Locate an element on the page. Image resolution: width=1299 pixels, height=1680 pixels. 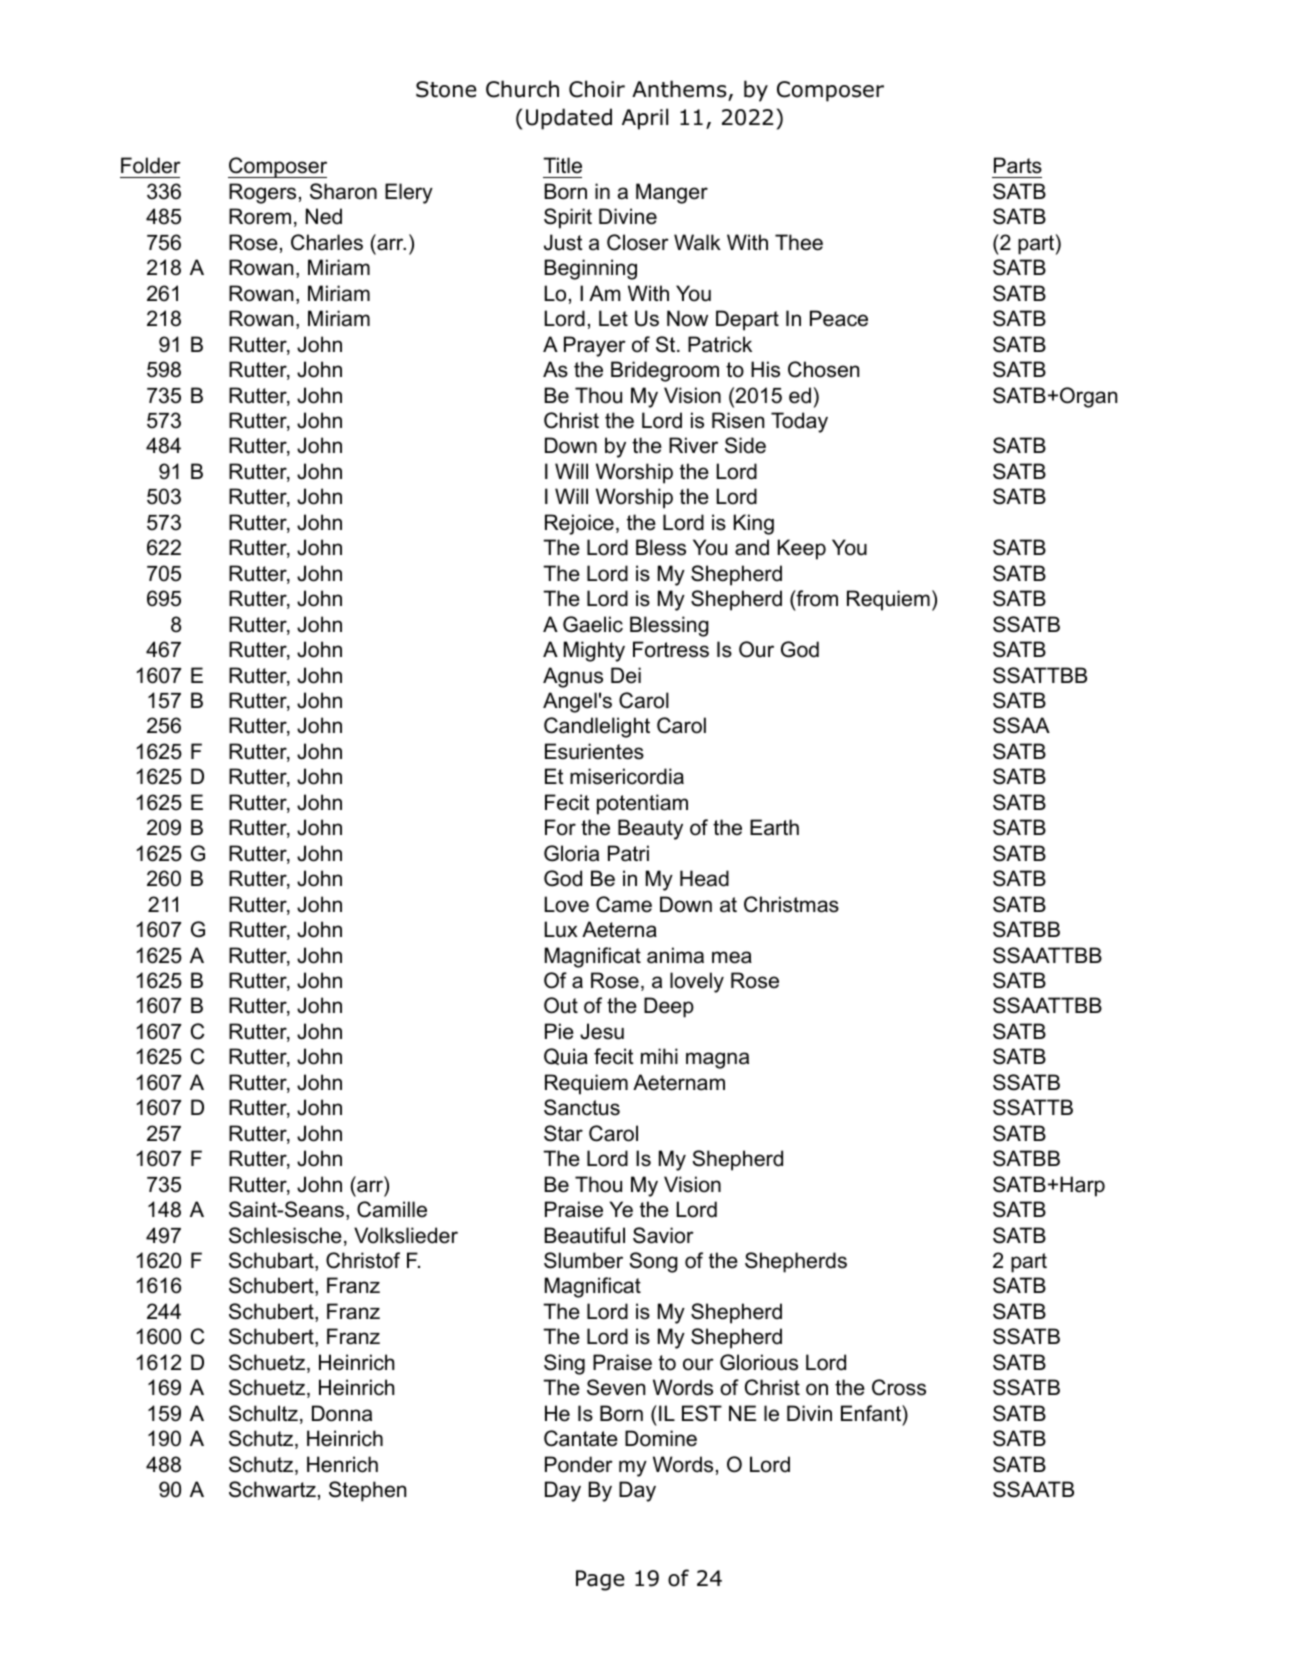
Gloria is located at coordinates (571, 853).
